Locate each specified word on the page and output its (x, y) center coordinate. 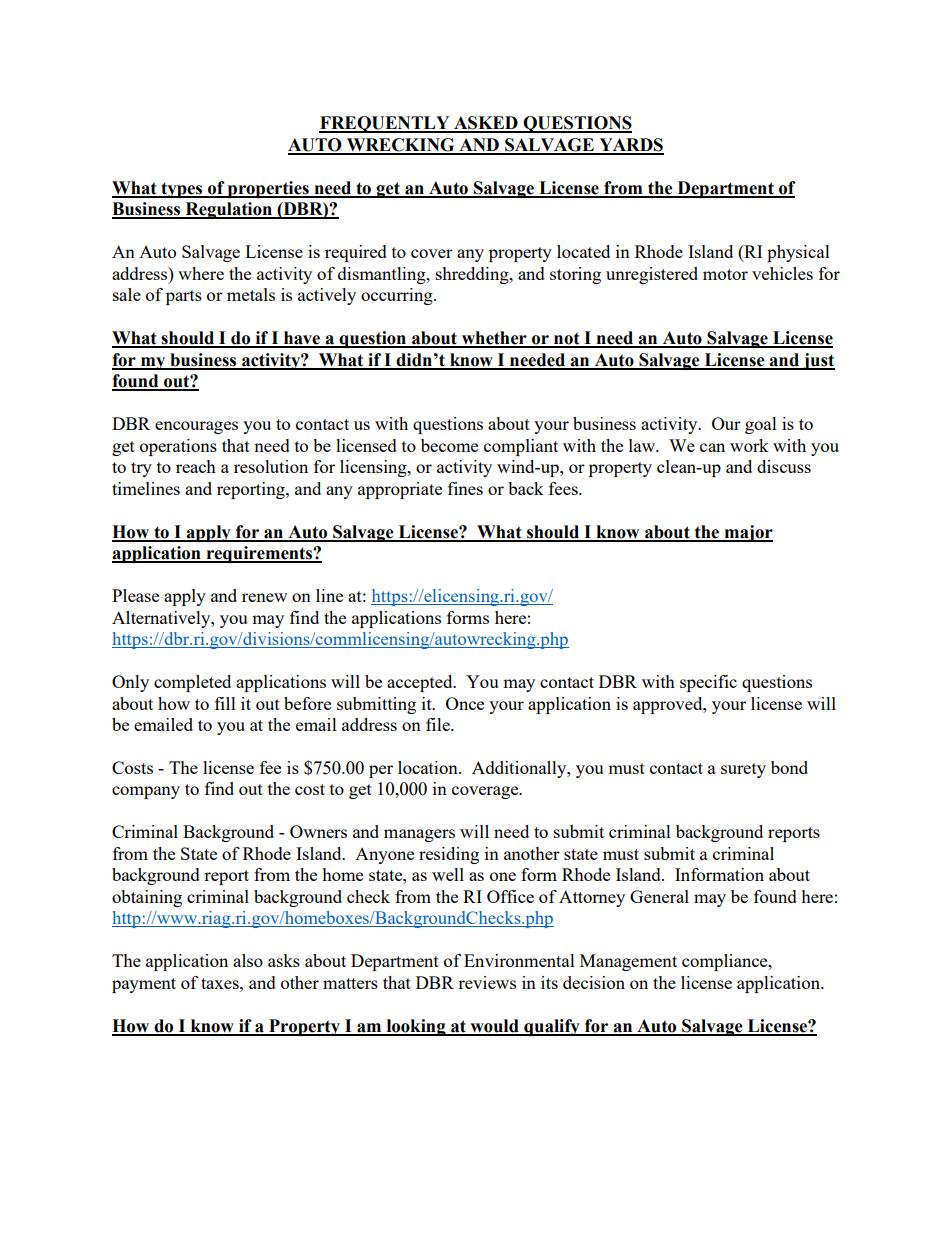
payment (144, 985)
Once (465, 703)
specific (708, 683)
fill (225, 703)
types (182, 190)
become (449, 445)
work (749, 445)
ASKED (486, 124)
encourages (196, 427)
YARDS (630, 146)
